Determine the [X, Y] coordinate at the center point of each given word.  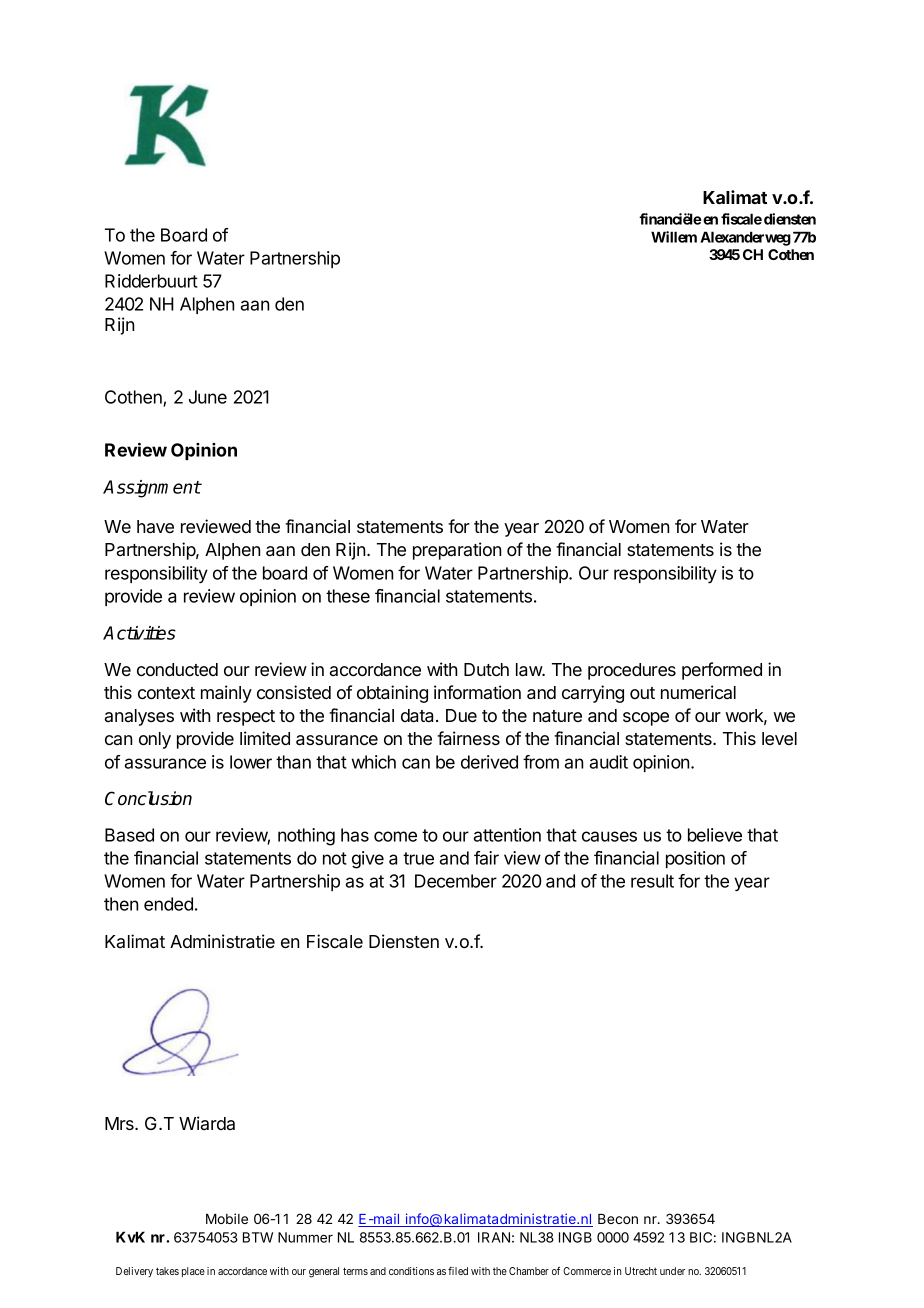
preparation [457, 551]
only [155, 740]
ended [168, 904]
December [456, 881]
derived [489, 762]
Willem [674, 237]
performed [722, 671]
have [155, 526]
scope [646, 719]
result [652, 881]
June [208, 397]
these [348, 596]
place [193, 1272]
